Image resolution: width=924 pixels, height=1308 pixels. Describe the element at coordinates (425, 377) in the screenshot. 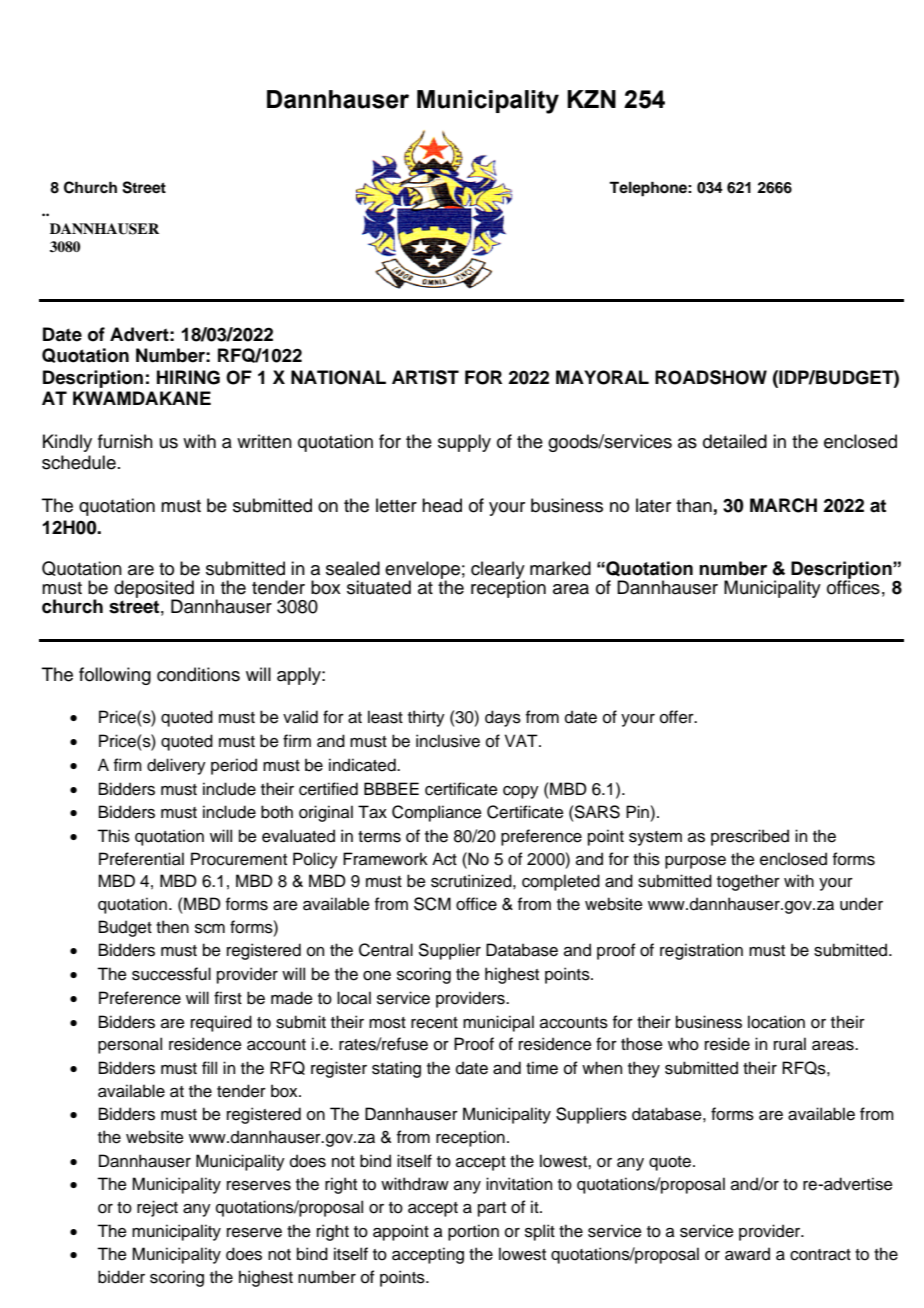

I see `ARTIST` at that location.
